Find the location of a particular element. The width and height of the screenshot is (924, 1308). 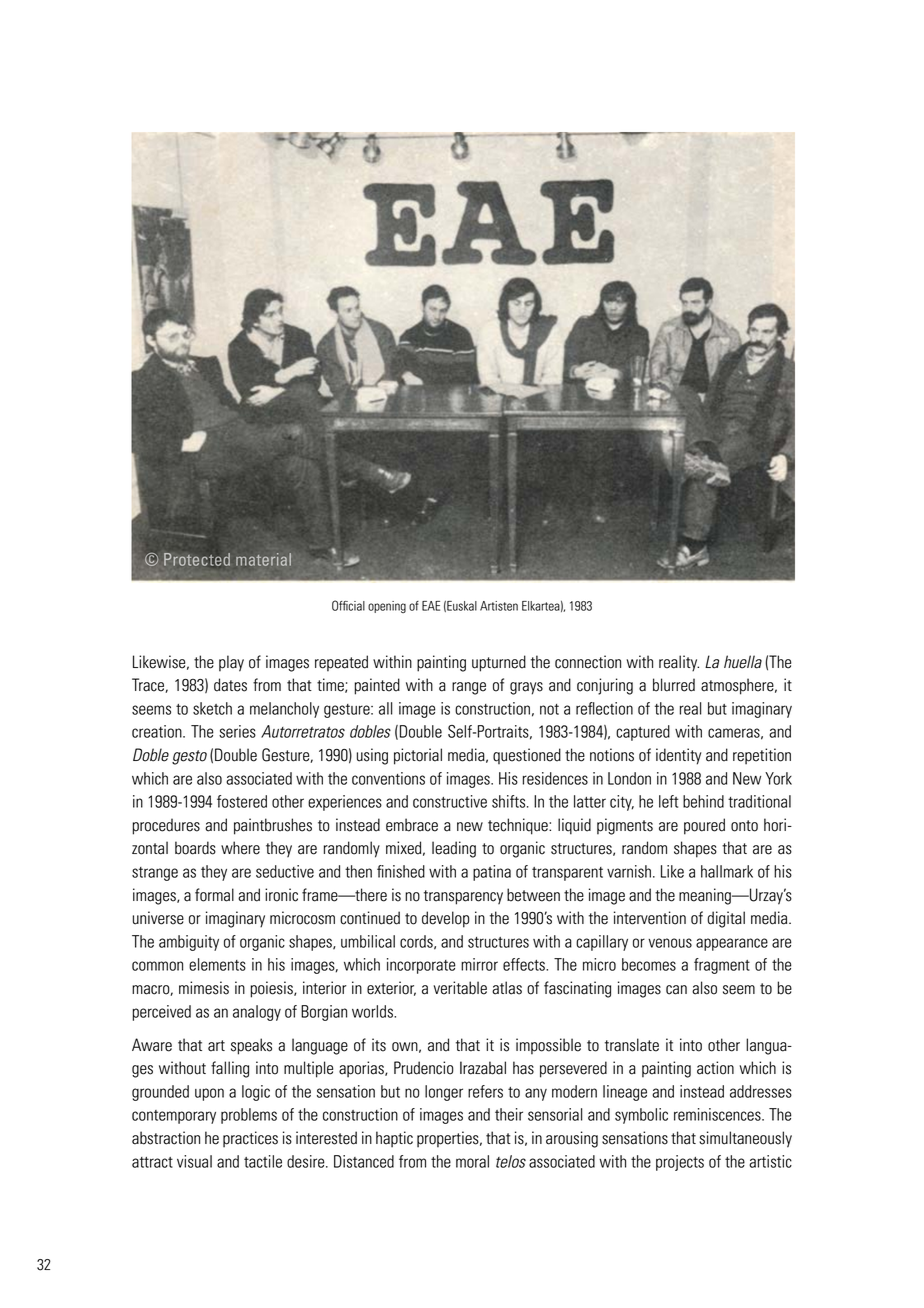

transparency is located at coordinates (463, 897).
